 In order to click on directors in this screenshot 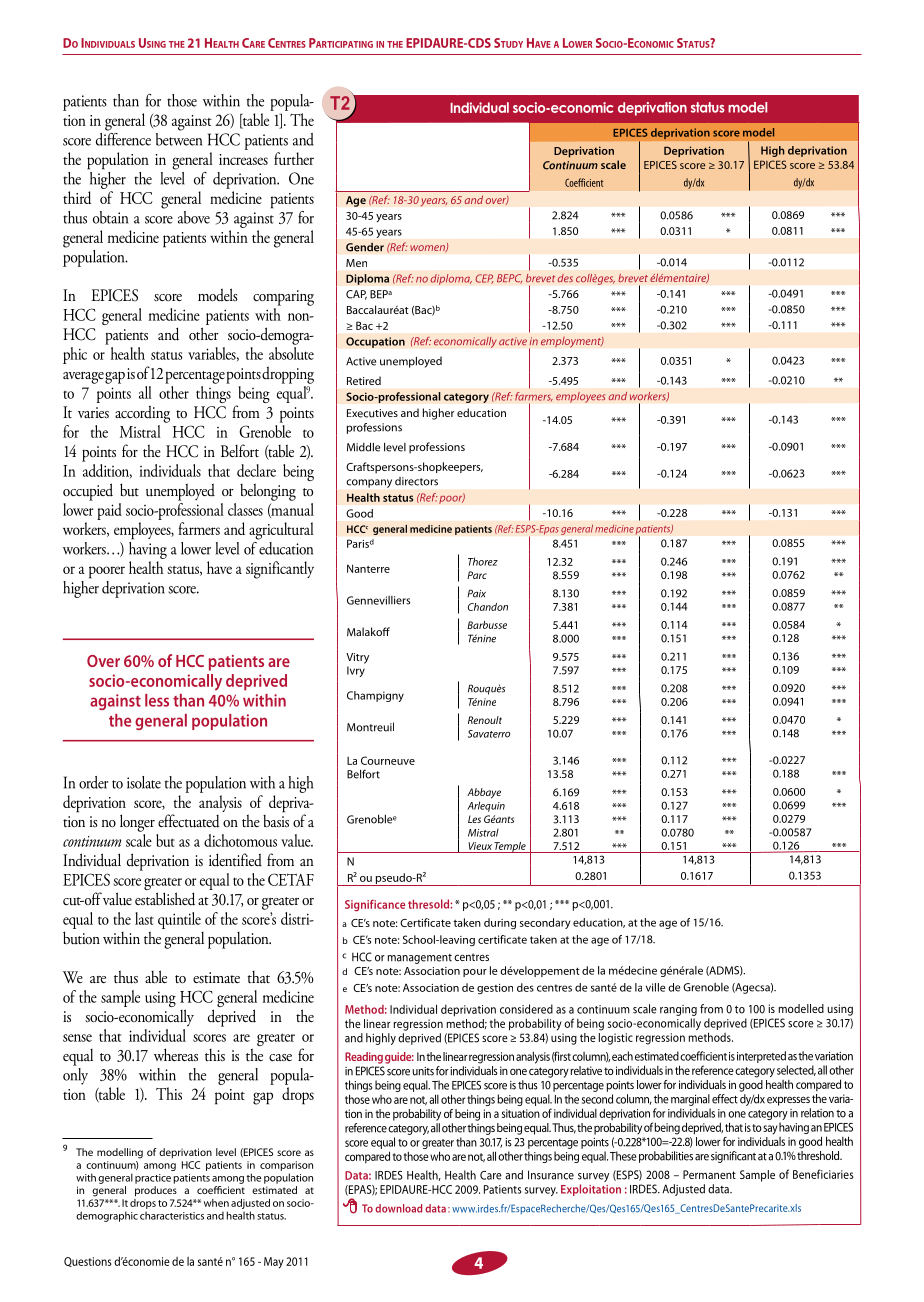, I will do `click(416, 481)`.
